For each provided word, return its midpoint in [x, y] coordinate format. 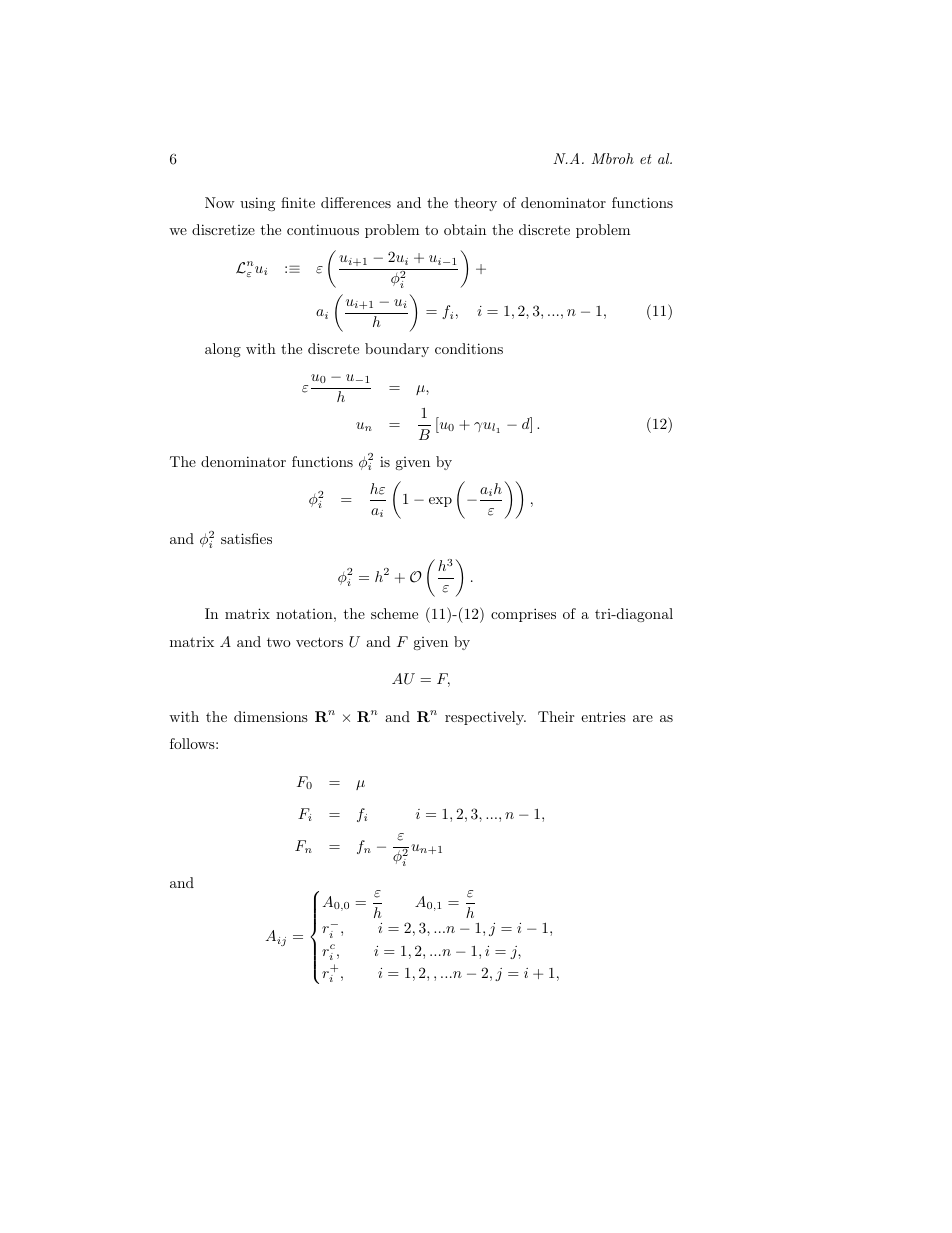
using [257, 204]
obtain [465, 229]
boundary [397, 350]
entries [603, 716]
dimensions [271, 716]
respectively [485, 718]
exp [440, 502]
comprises [523, 615]
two [279, 642]
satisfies [246, 538]
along [223, 350]
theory [475, 204]
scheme [394, 613]
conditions [469, 348]
